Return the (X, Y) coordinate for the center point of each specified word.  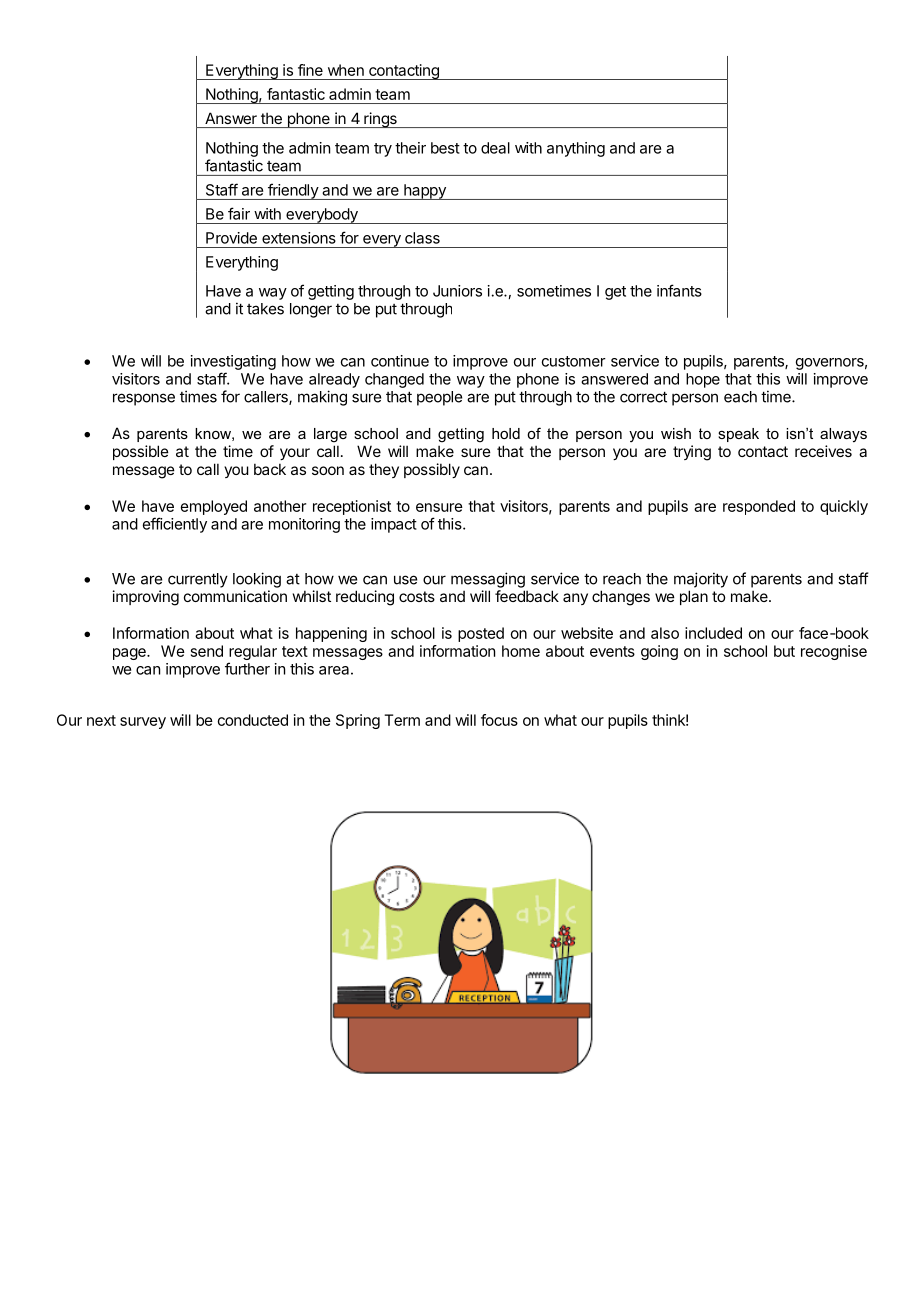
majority (701, 580)
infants (679, 290)
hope (703, 380)
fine (310, 70)
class (422, 238)
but (784, 651)
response (144, 399)
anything (576, 149)
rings (380, 120)
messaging (488, 580)
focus (499, 720)
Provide (231, 238)
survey (143, 723)
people (439, 398)
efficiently (175, 525)
